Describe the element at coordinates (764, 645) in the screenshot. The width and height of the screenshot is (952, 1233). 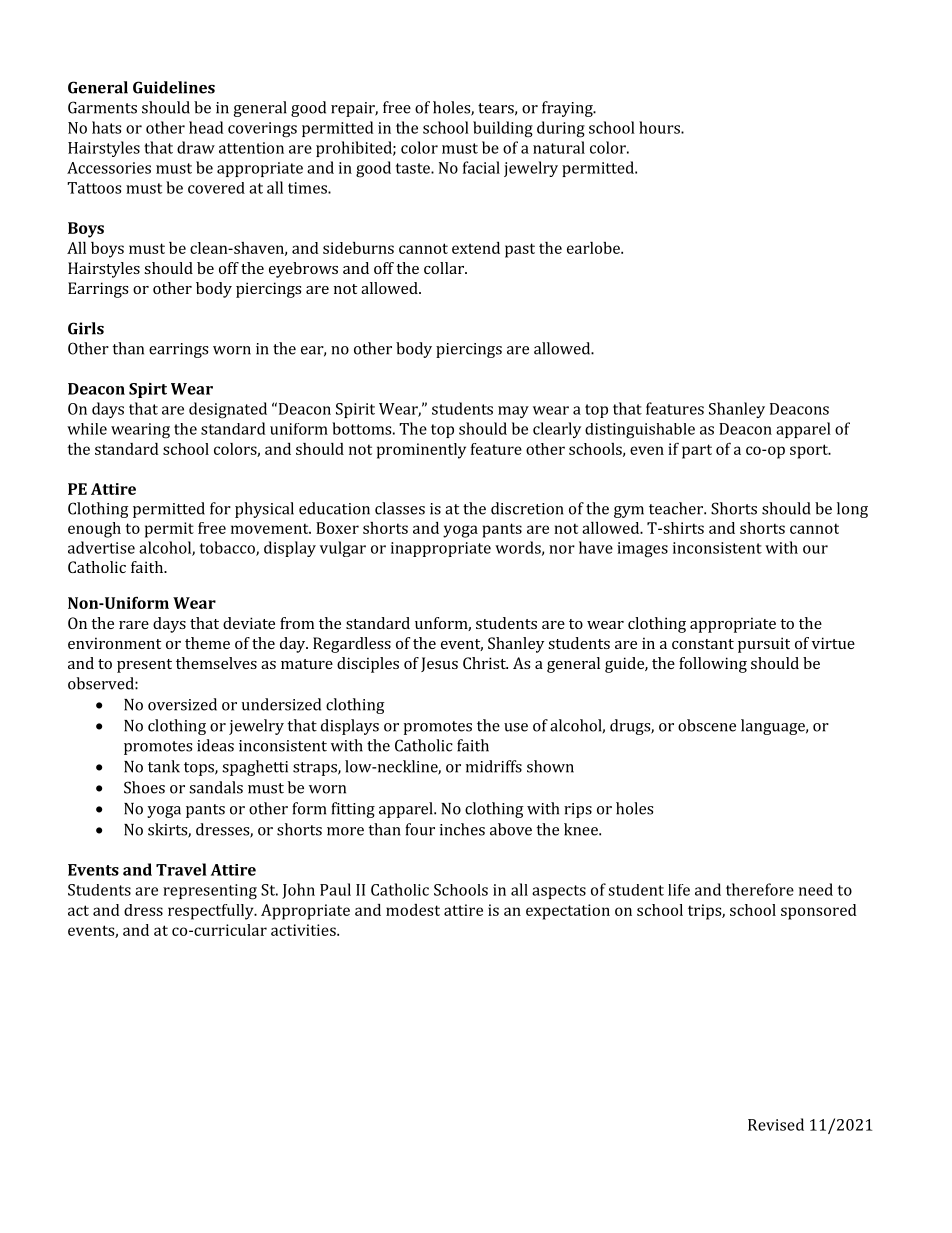
I see `pursuit` at that location.
